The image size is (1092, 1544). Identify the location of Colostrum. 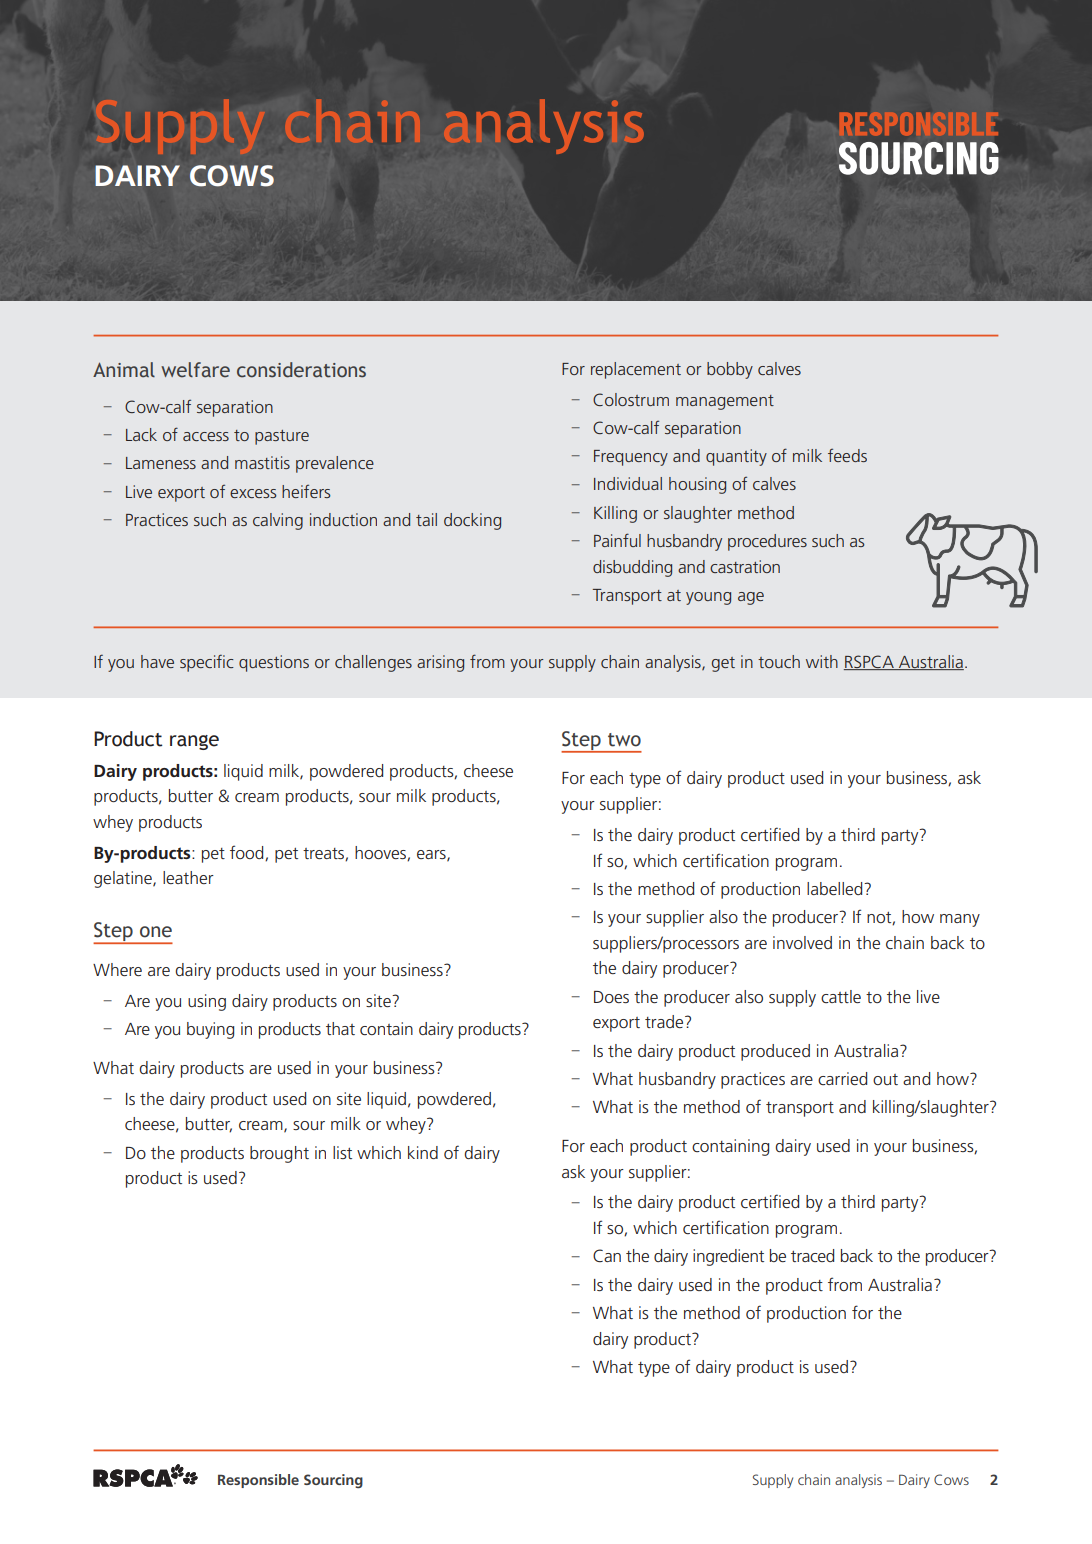
(631, 399).
